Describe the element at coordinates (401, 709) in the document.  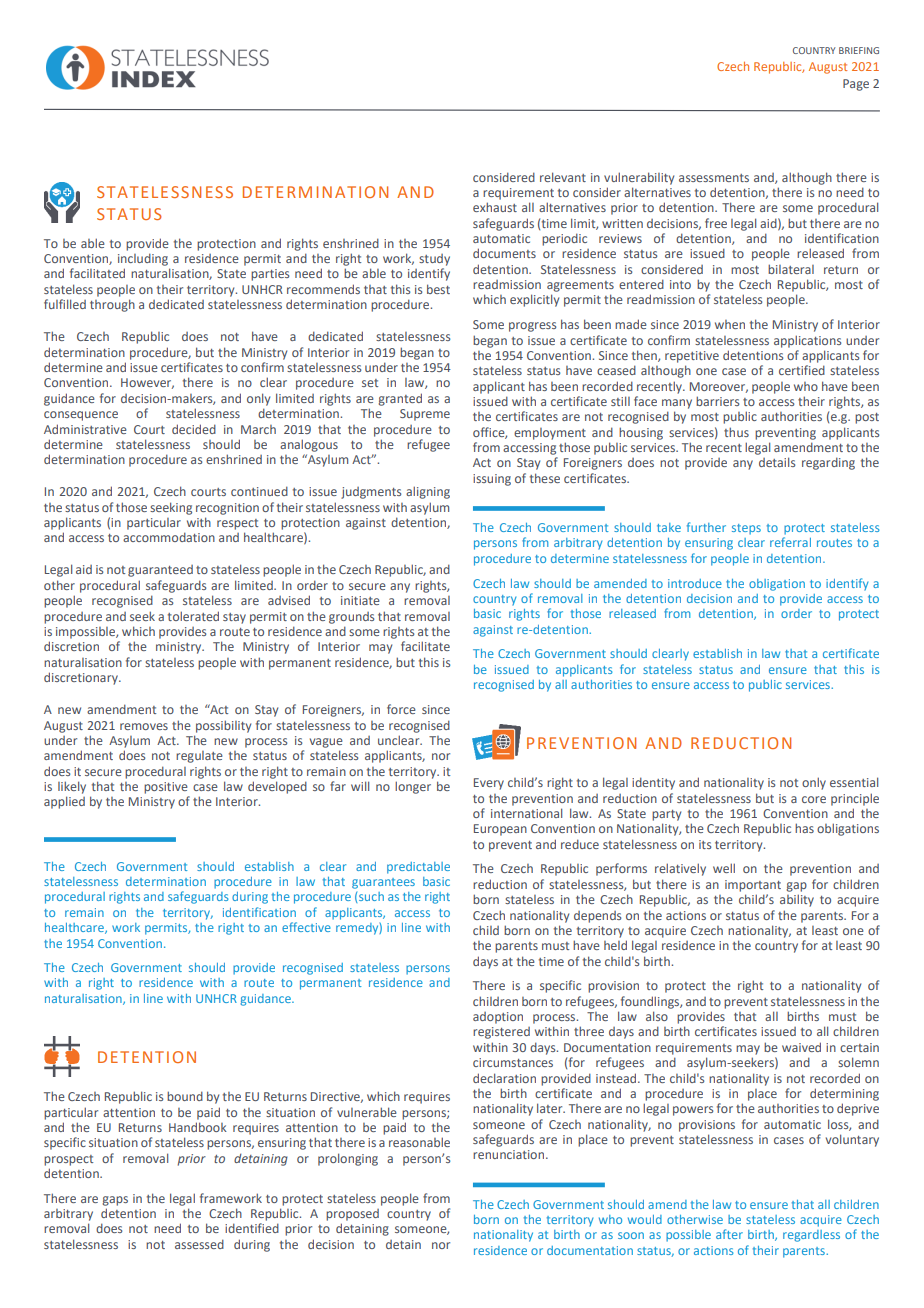
I see `force` at that location.
